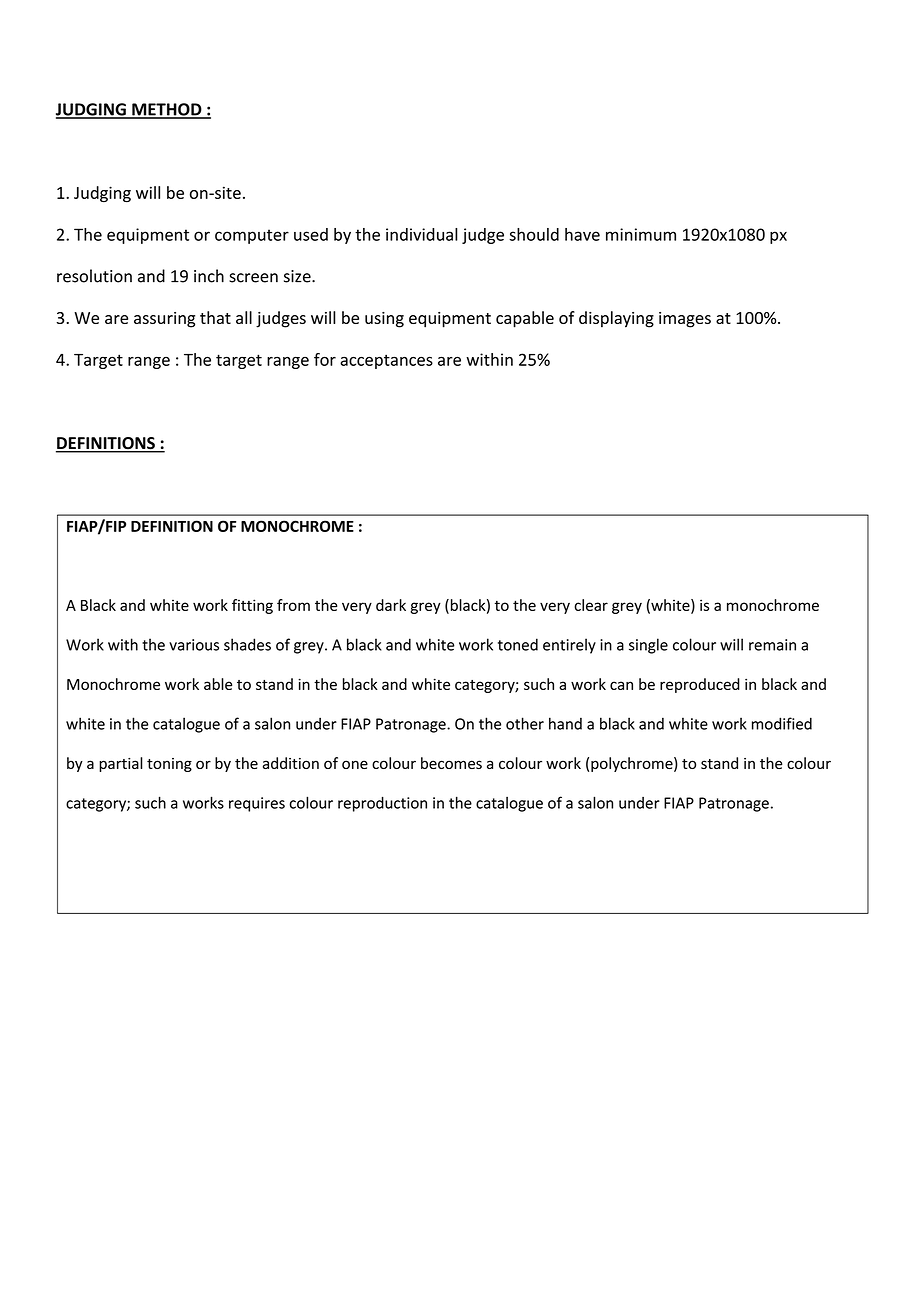 The height and width of the page is (1308, 924). What do you see at coordinates (391, 605) in the page?
I see `dark` at bounding box center [391, 605].
